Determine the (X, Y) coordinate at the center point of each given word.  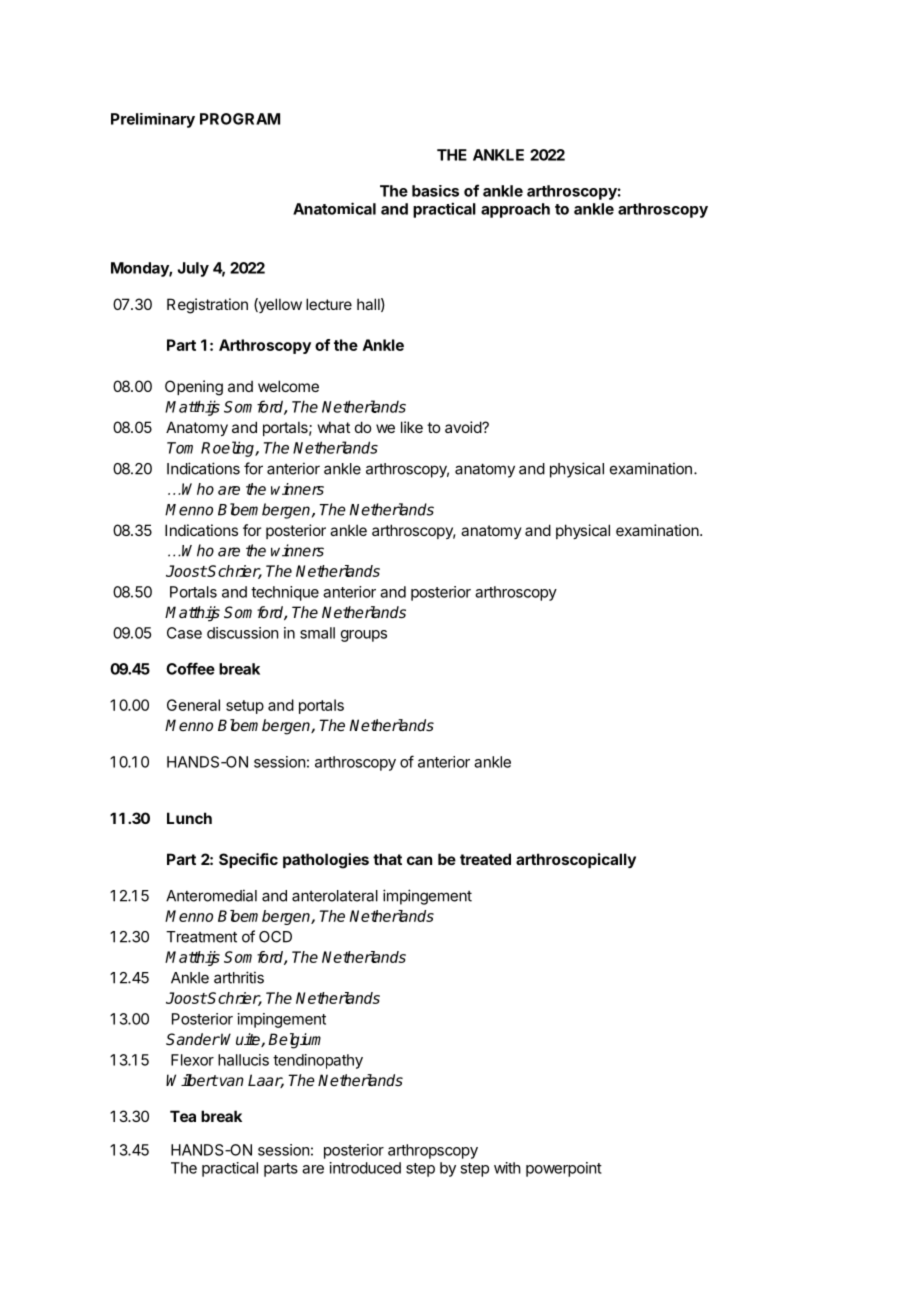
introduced (365, 1168)
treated (485, 859)
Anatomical (334, 208)
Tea (183, 1116)
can (419, 860)
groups (364, 636)
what (334, 427)
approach (515, 210)
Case (184, 633)
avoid (464, 427)
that (387, 859)
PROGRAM (240, 119)
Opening (194, 388)
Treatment (201, 937)
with (507, 1168)
